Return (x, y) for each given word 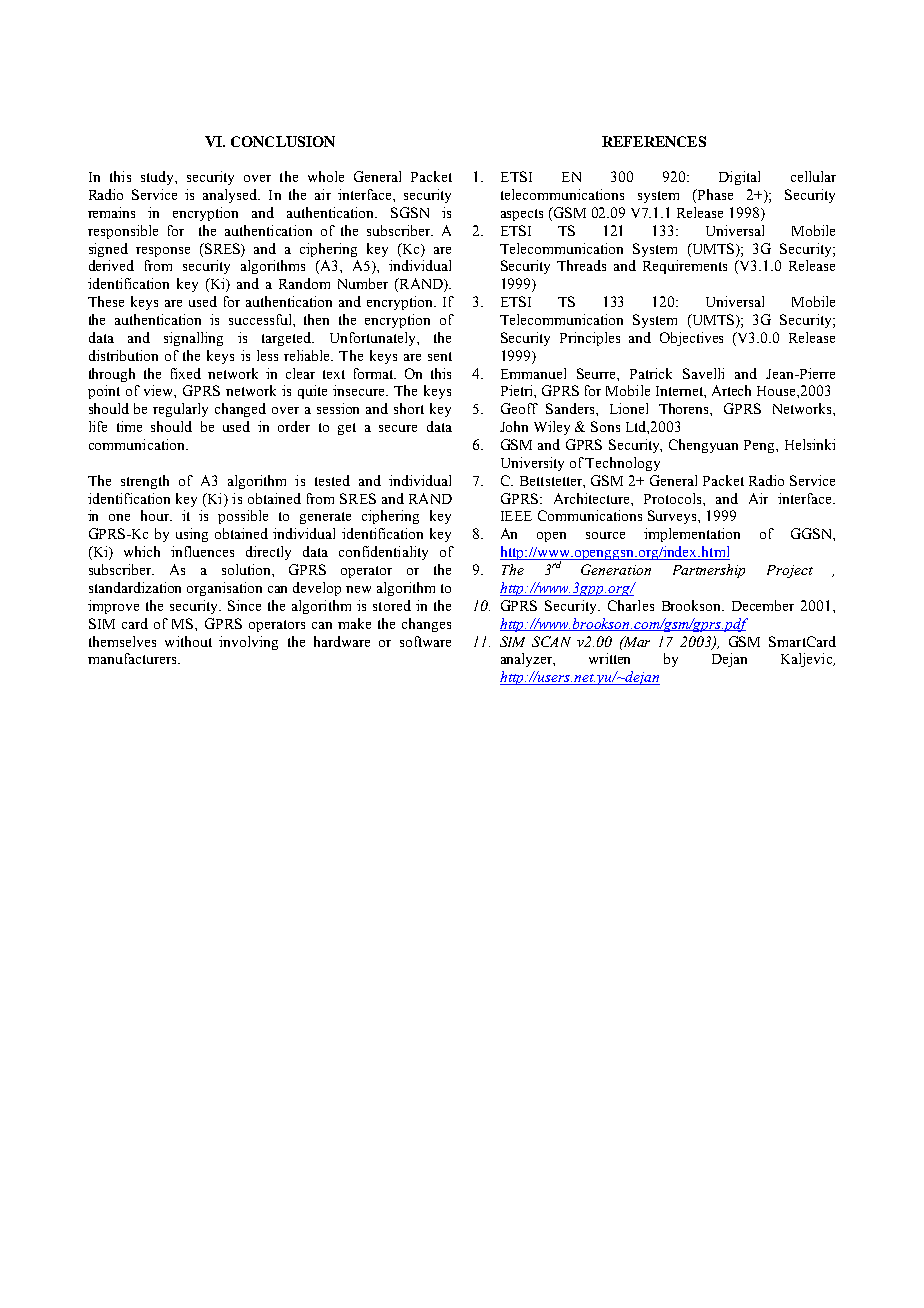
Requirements (685, 267)
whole (326, 176)
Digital (739, 178)
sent (440, 356)
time (129, 426)
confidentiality (383, 553)
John (514, 426)
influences (202, 551)
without (188, 641)
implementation (692, 535)
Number (363, 283)
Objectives (691, 339)
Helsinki (810, 444)
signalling (193, 339)
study (158, 178)
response (163, 252)
